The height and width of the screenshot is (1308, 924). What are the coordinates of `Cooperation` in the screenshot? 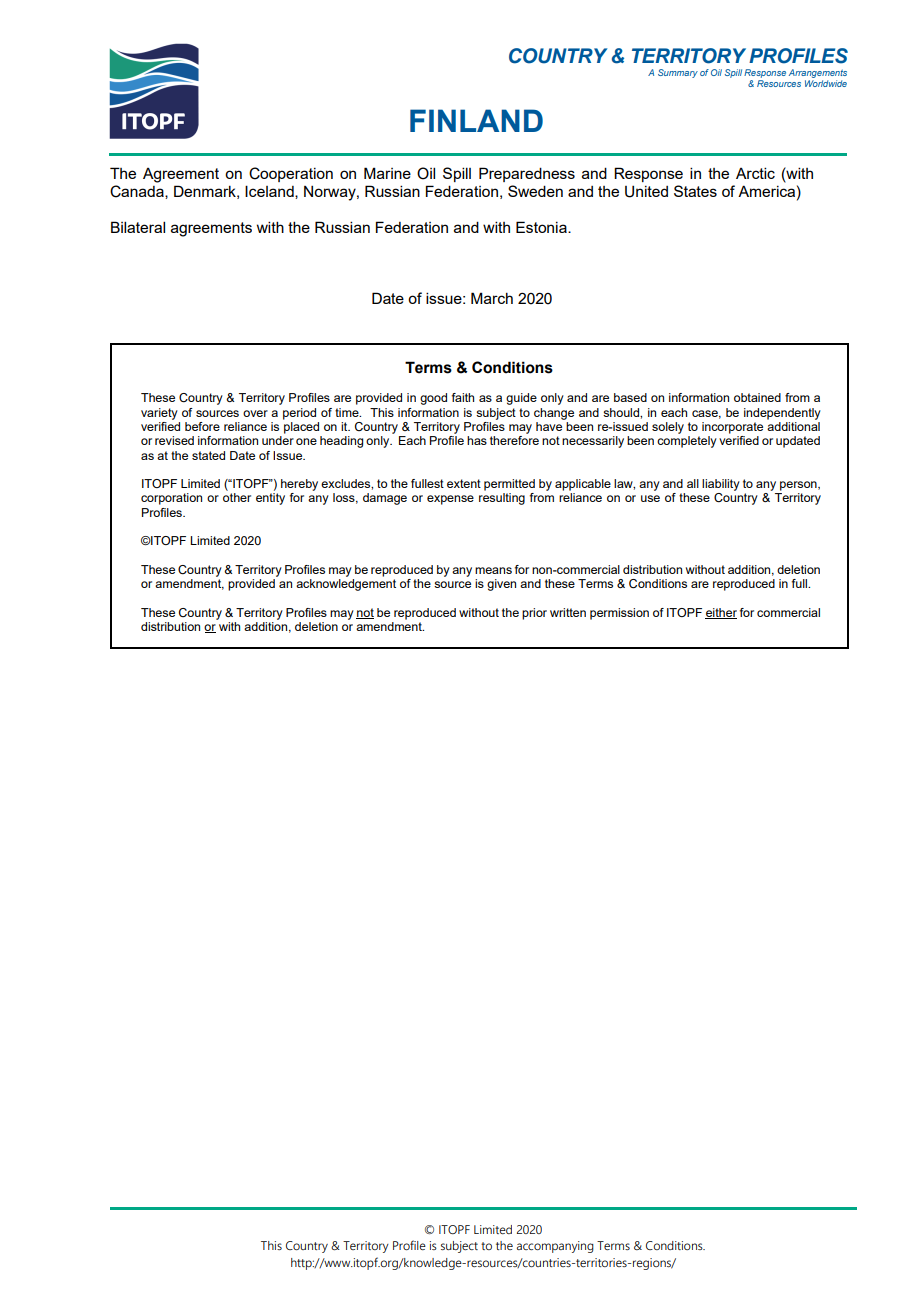 It's located at (291, 174).
